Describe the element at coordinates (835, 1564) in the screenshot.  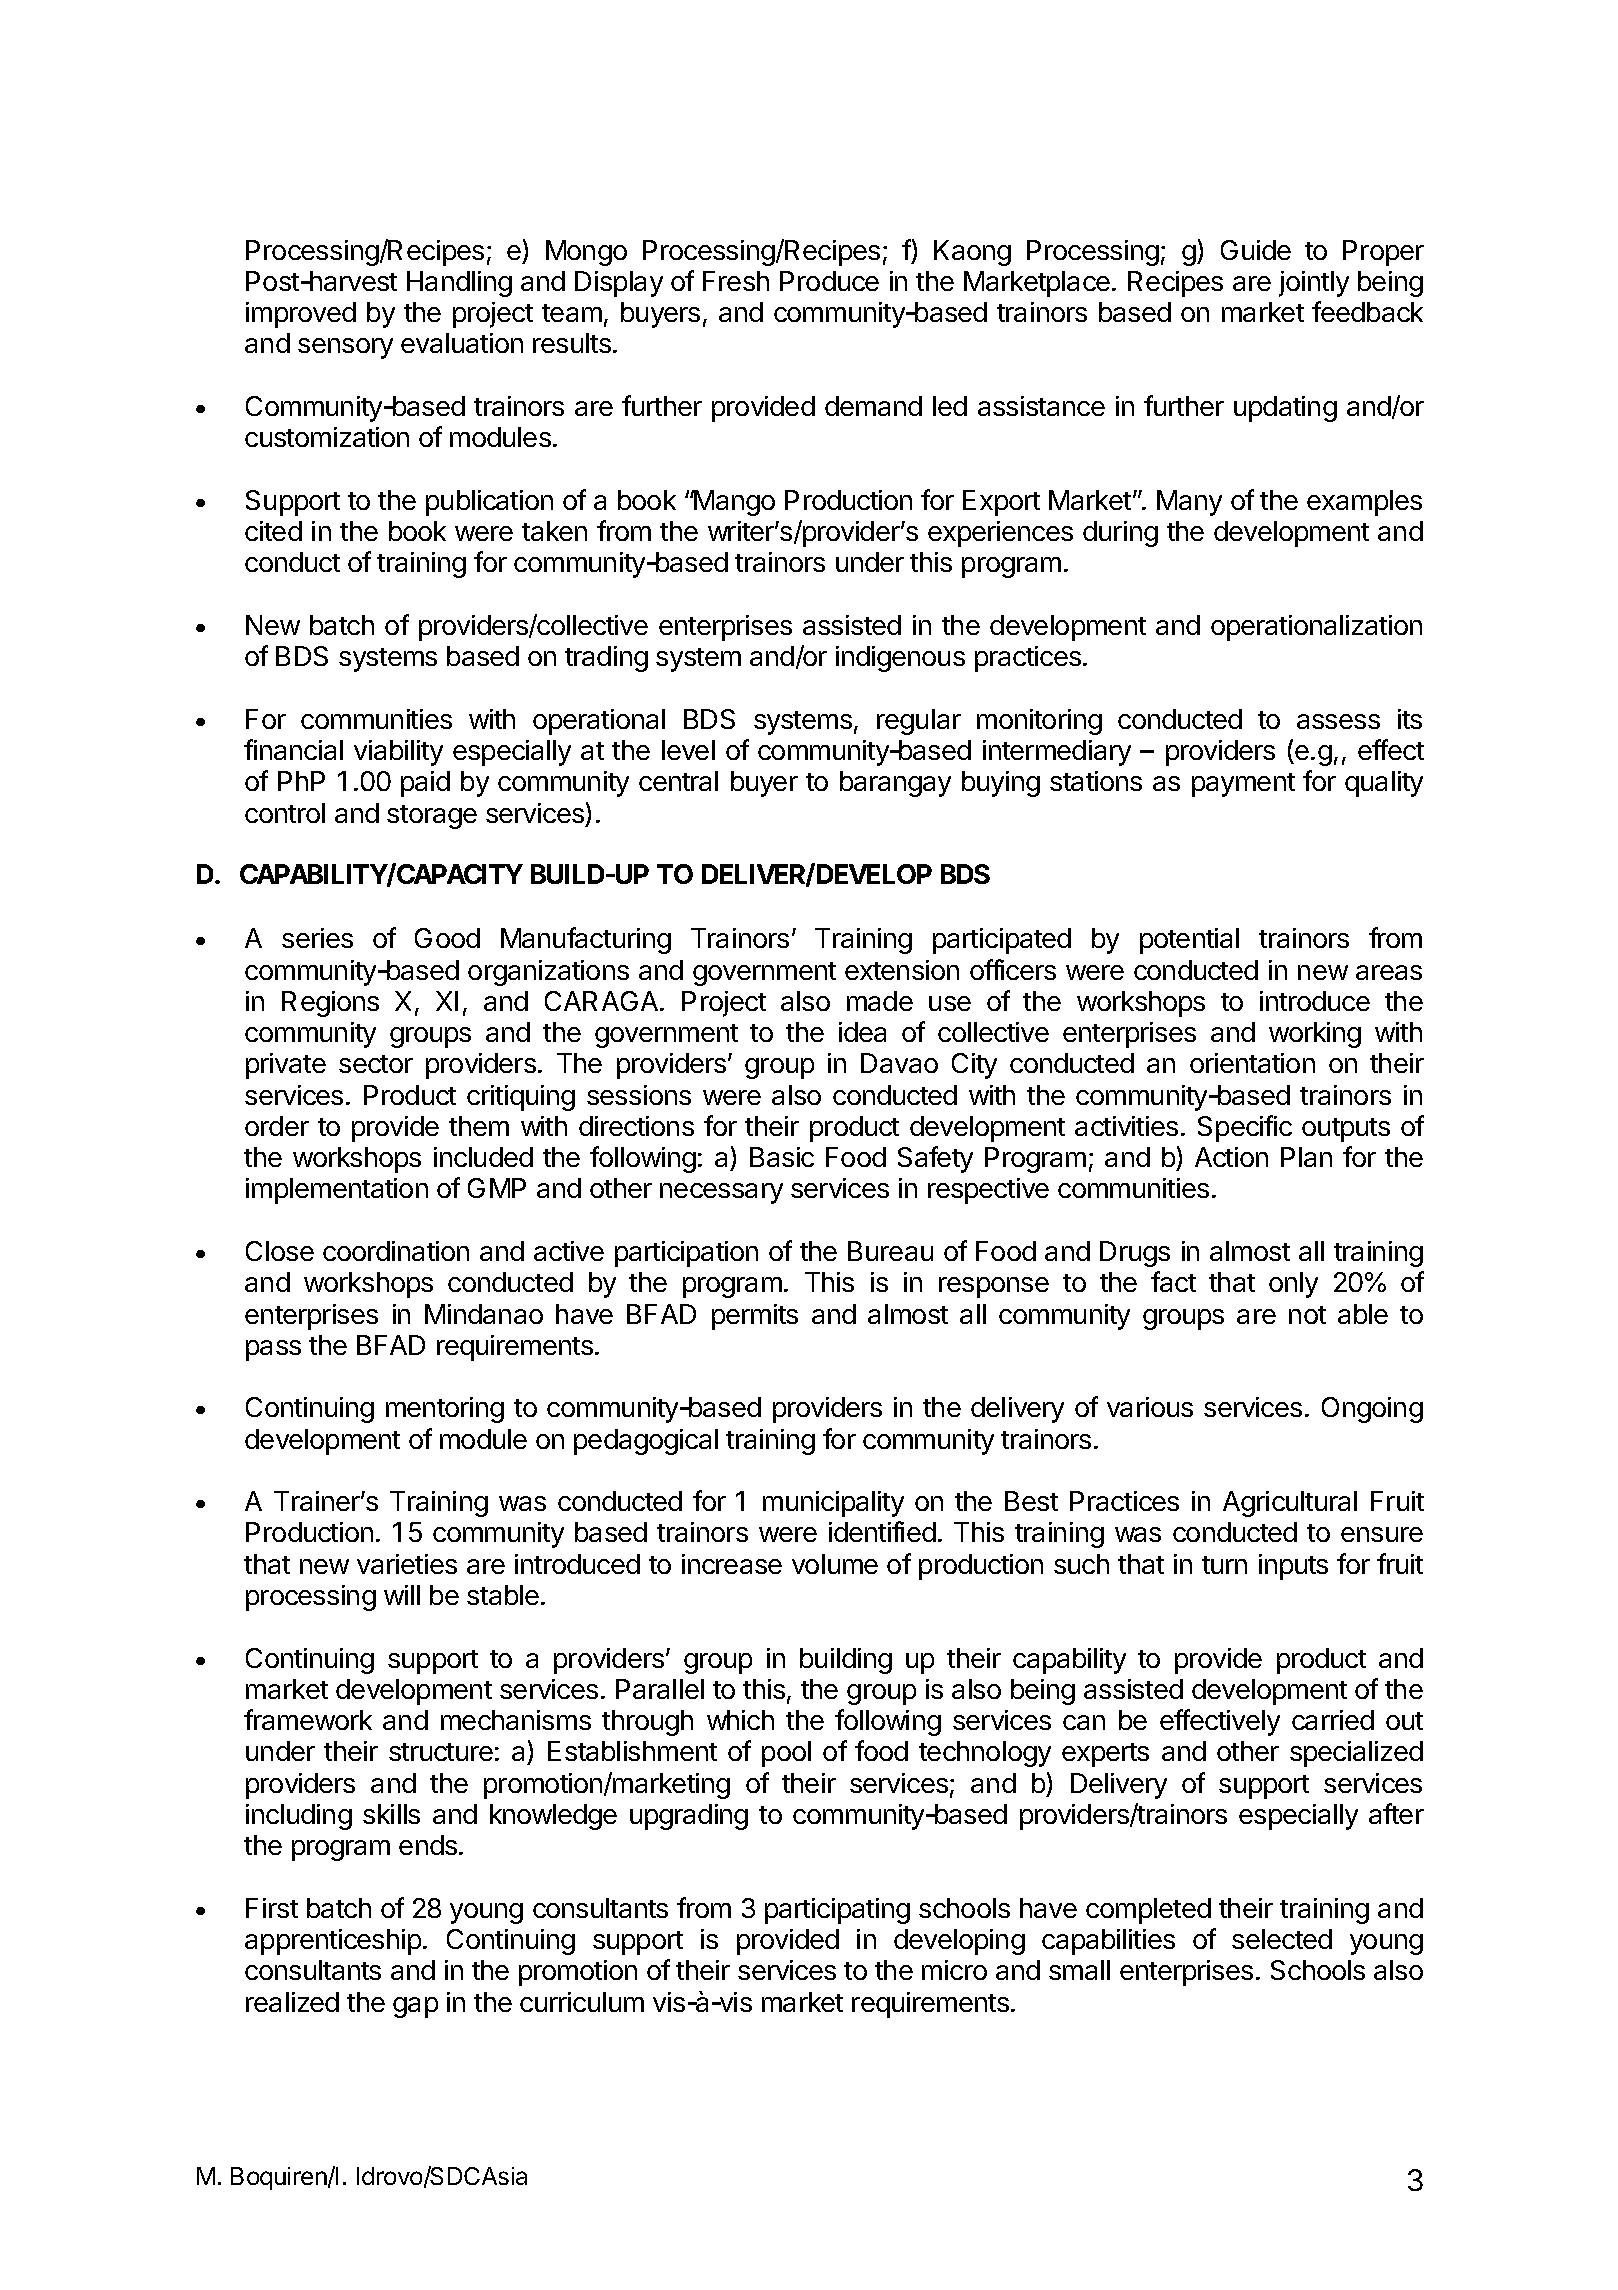
I see `volume` at that location.
